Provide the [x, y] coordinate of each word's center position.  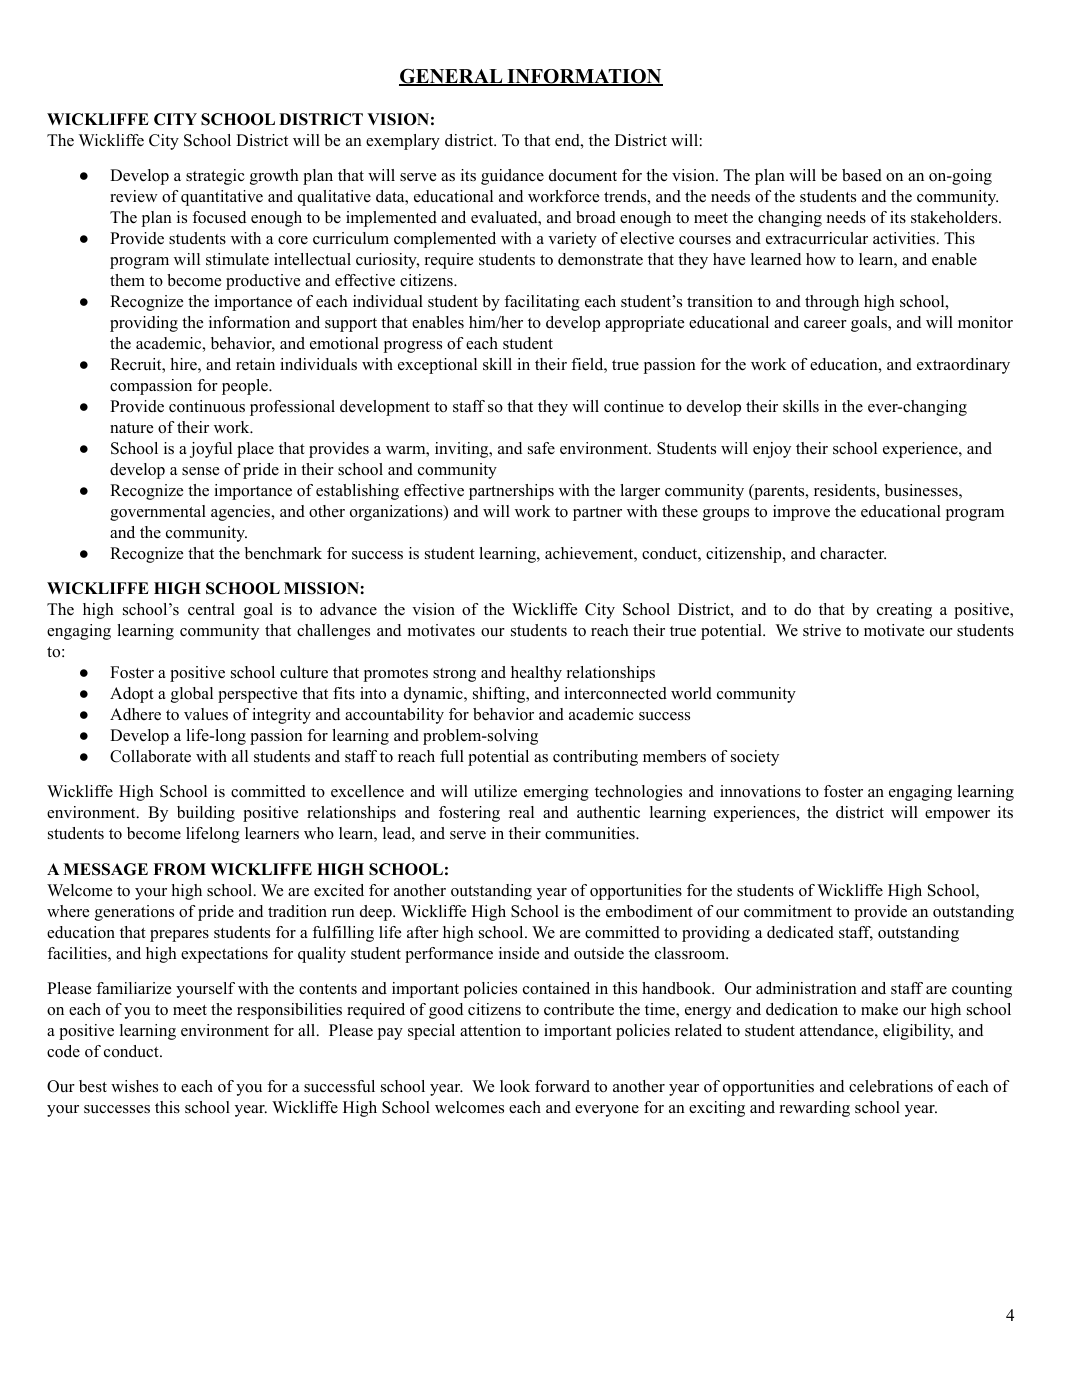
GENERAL [452, 77]
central [211, 609]
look [515, 1086]
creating [904, 611]
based [862, 175]
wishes [134, 1086]
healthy [536, 674]
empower [957, 816]
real [521, 812]
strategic [215, 177]
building [206, 814]
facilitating [542, 303]
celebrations [891, 1086]
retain [255, 364]
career [825, 324]
